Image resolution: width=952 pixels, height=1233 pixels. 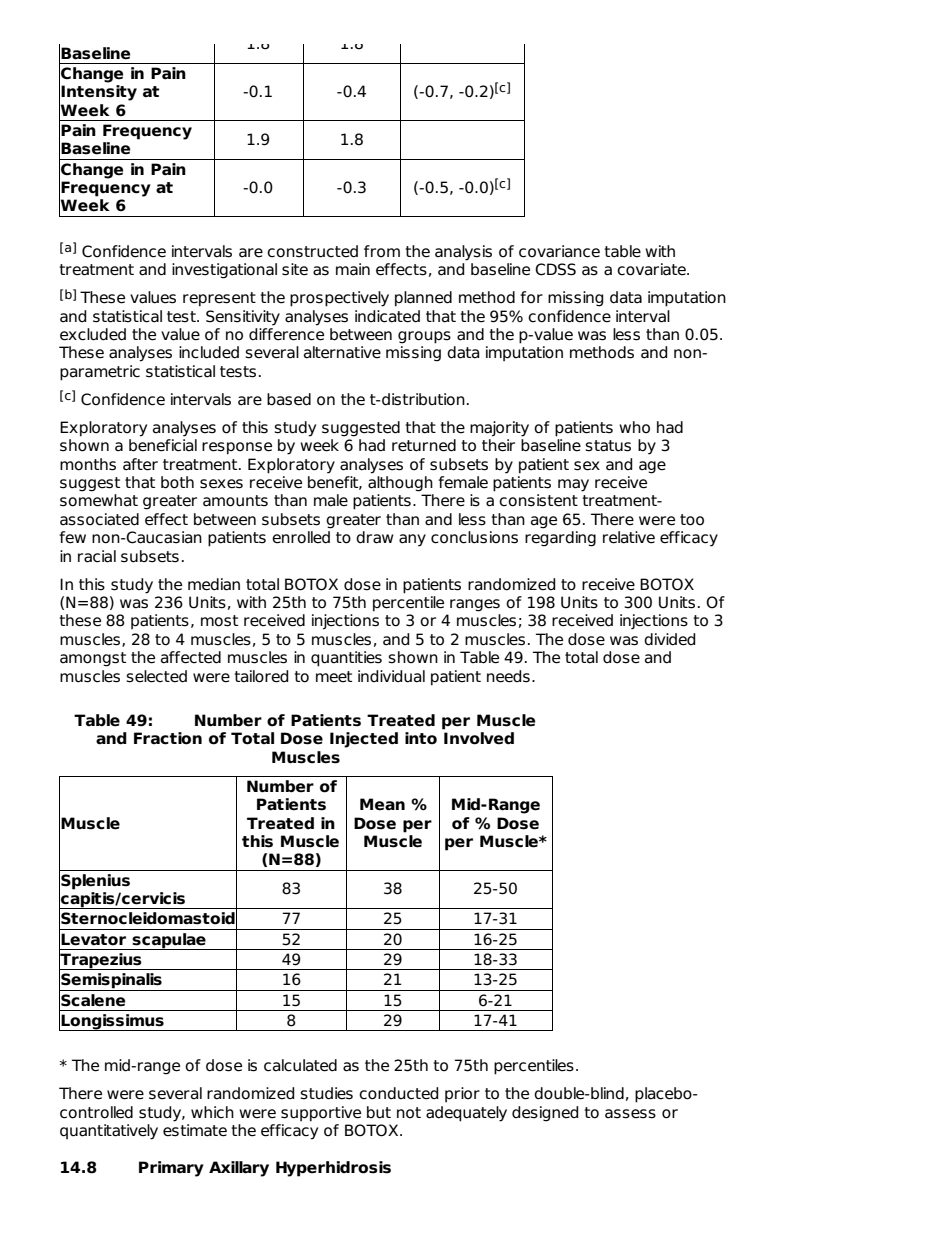 What do you see at coordinates (652, 269) in the image?
I see `covariate` at bounding box center [652, 269].
